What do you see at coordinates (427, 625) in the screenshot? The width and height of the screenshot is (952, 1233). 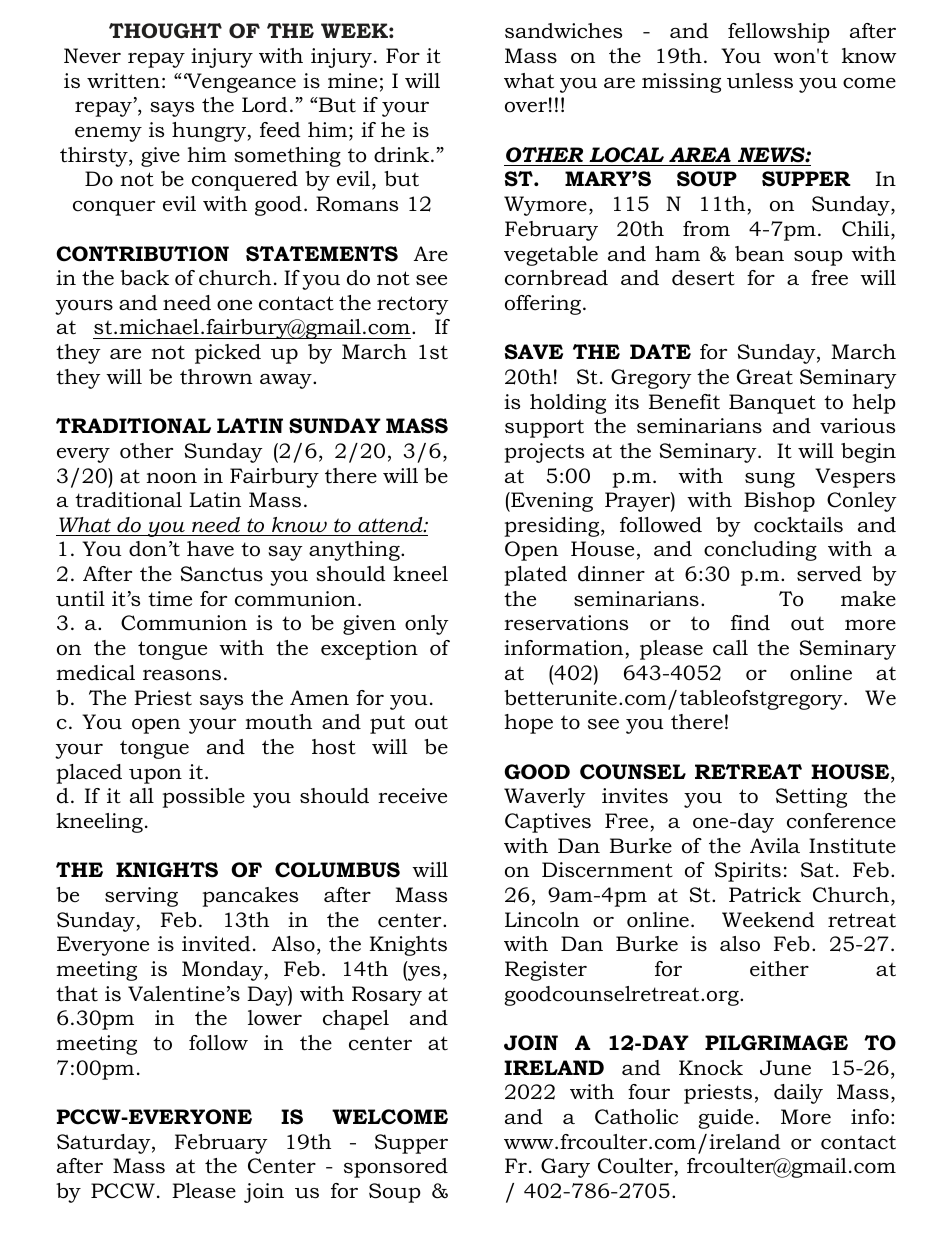 I see `only` at bounding box center [427, 625].
